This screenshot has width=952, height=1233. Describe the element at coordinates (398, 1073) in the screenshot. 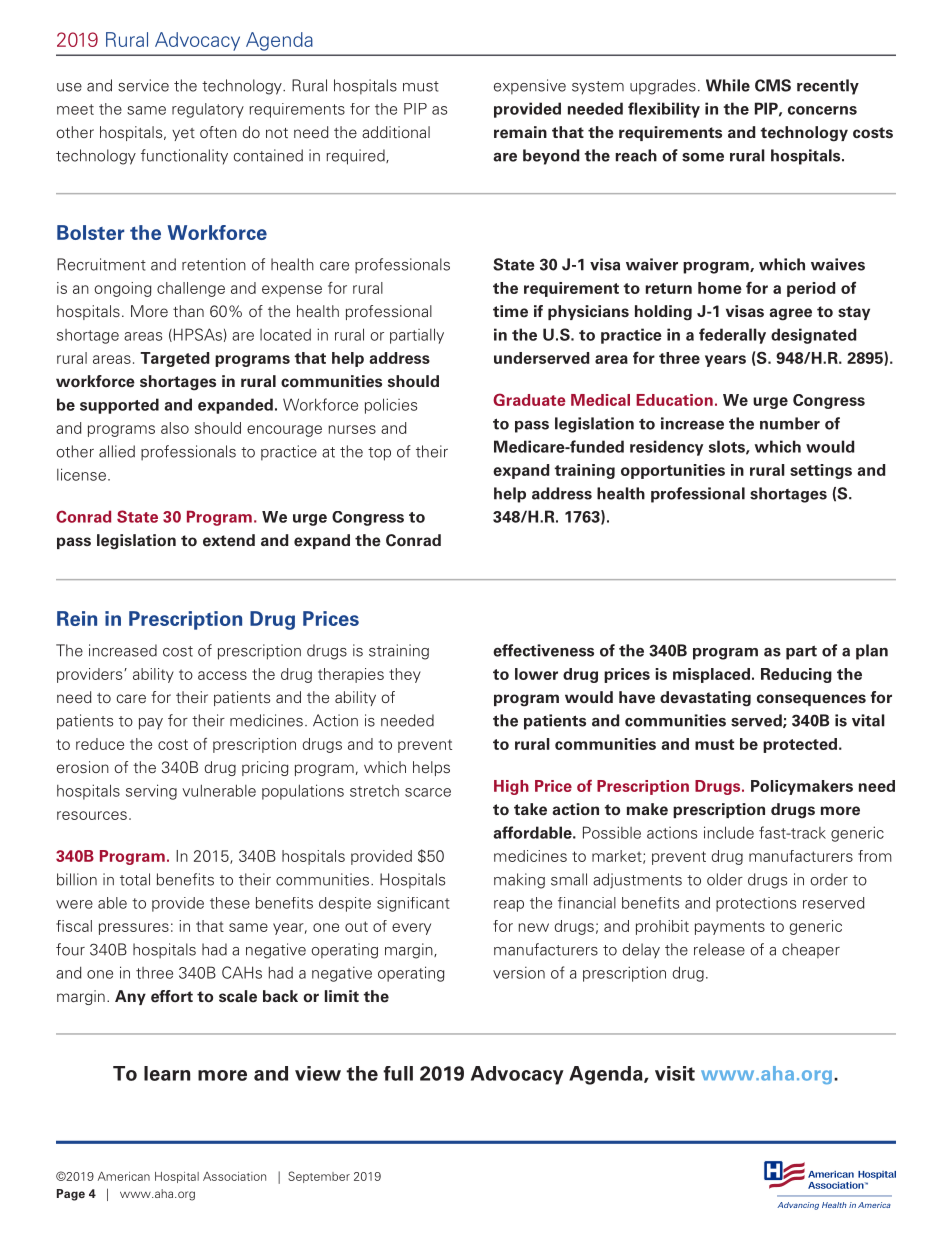

I see `full` at that location.
